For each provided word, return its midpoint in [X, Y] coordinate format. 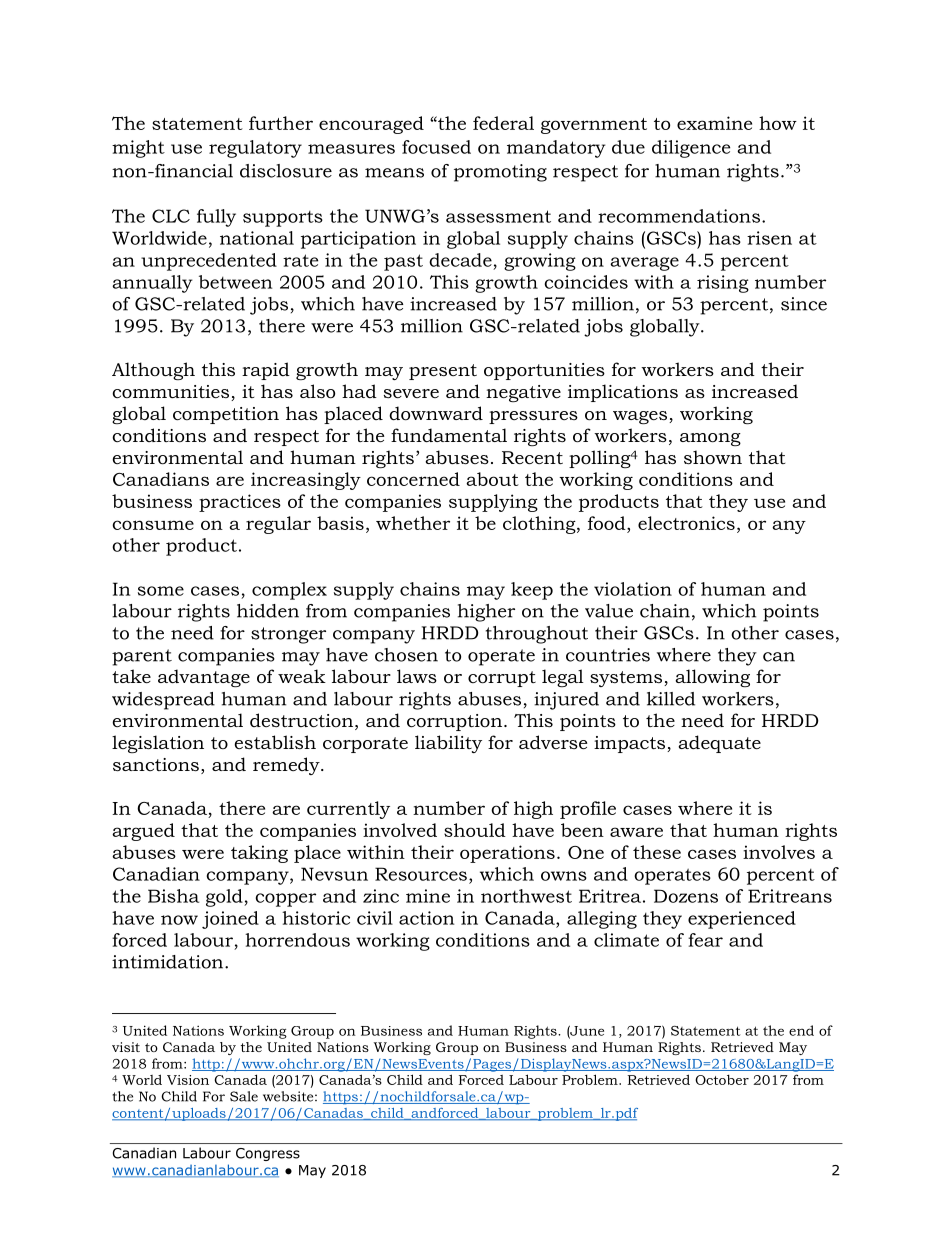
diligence [691, 149]
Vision [188, 1080]
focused [436, 147]
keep [532, 591]
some [161, 591]
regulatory [255, 149]
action [426, 918]
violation [633, 589]
